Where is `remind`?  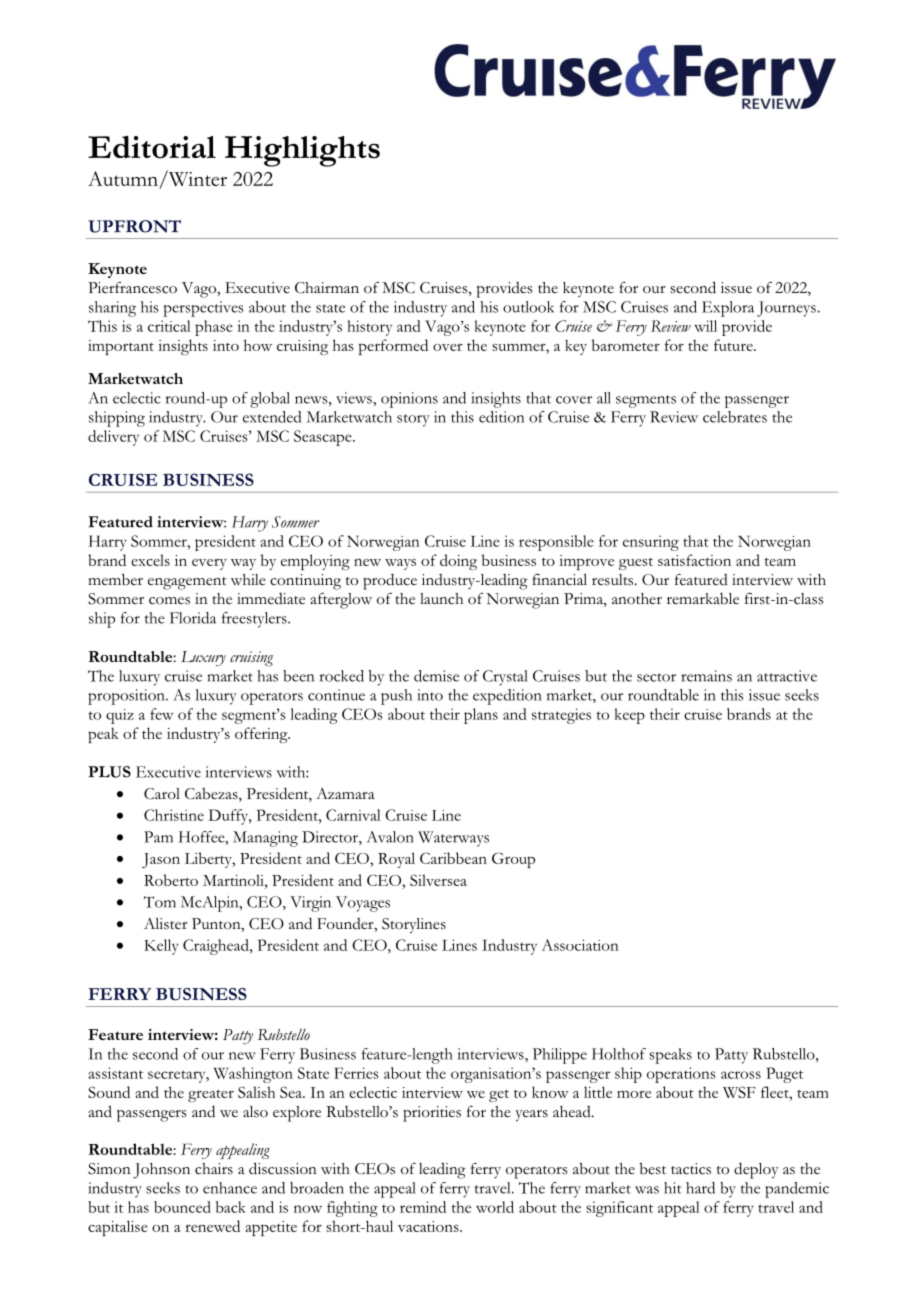 remind is located at coordinates (423, 1207).
